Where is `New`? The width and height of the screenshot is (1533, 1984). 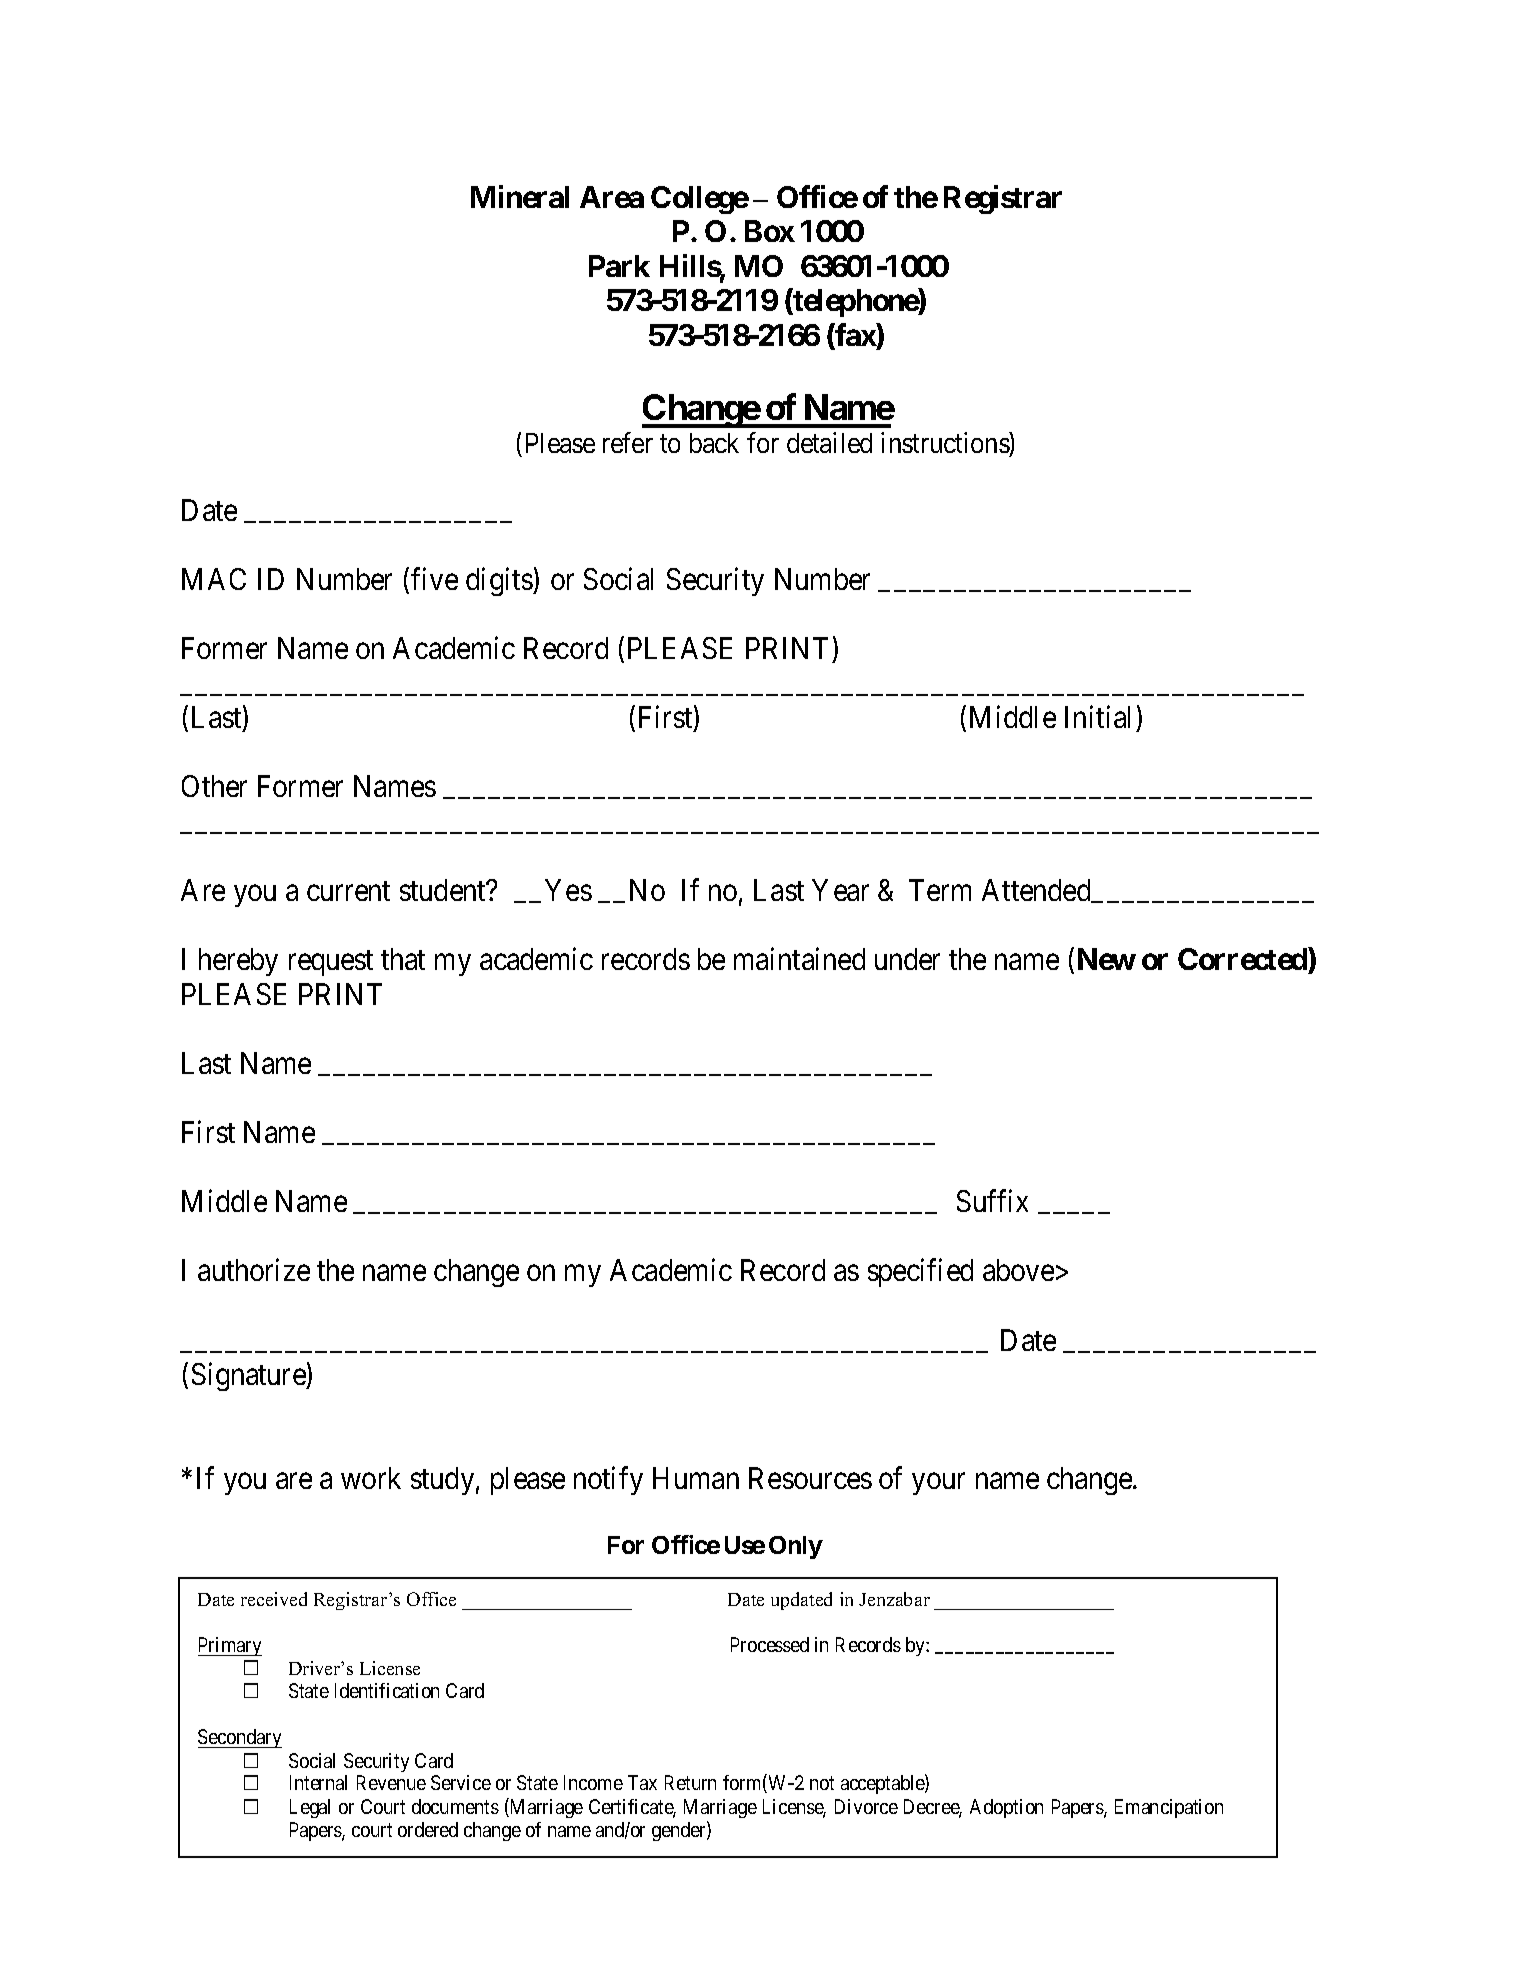 New is located at coordinates (1107, 959).
